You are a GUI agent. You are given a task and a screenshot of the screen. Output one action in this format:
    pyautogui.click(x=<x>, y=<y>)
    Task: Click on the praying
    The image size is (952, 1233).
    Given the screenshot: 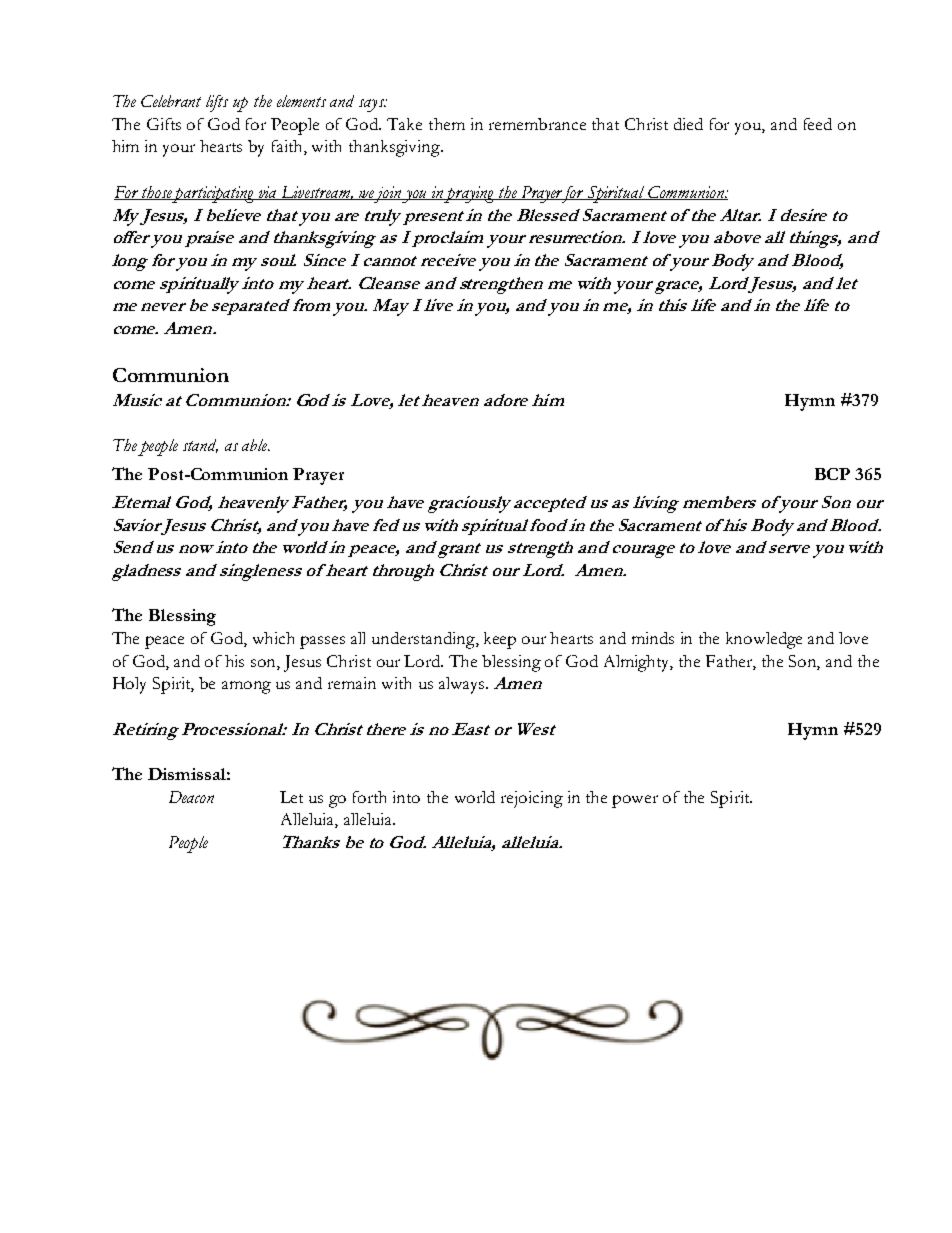 What is the action you would take?
    pyautogui.click(x=470, y=194)
